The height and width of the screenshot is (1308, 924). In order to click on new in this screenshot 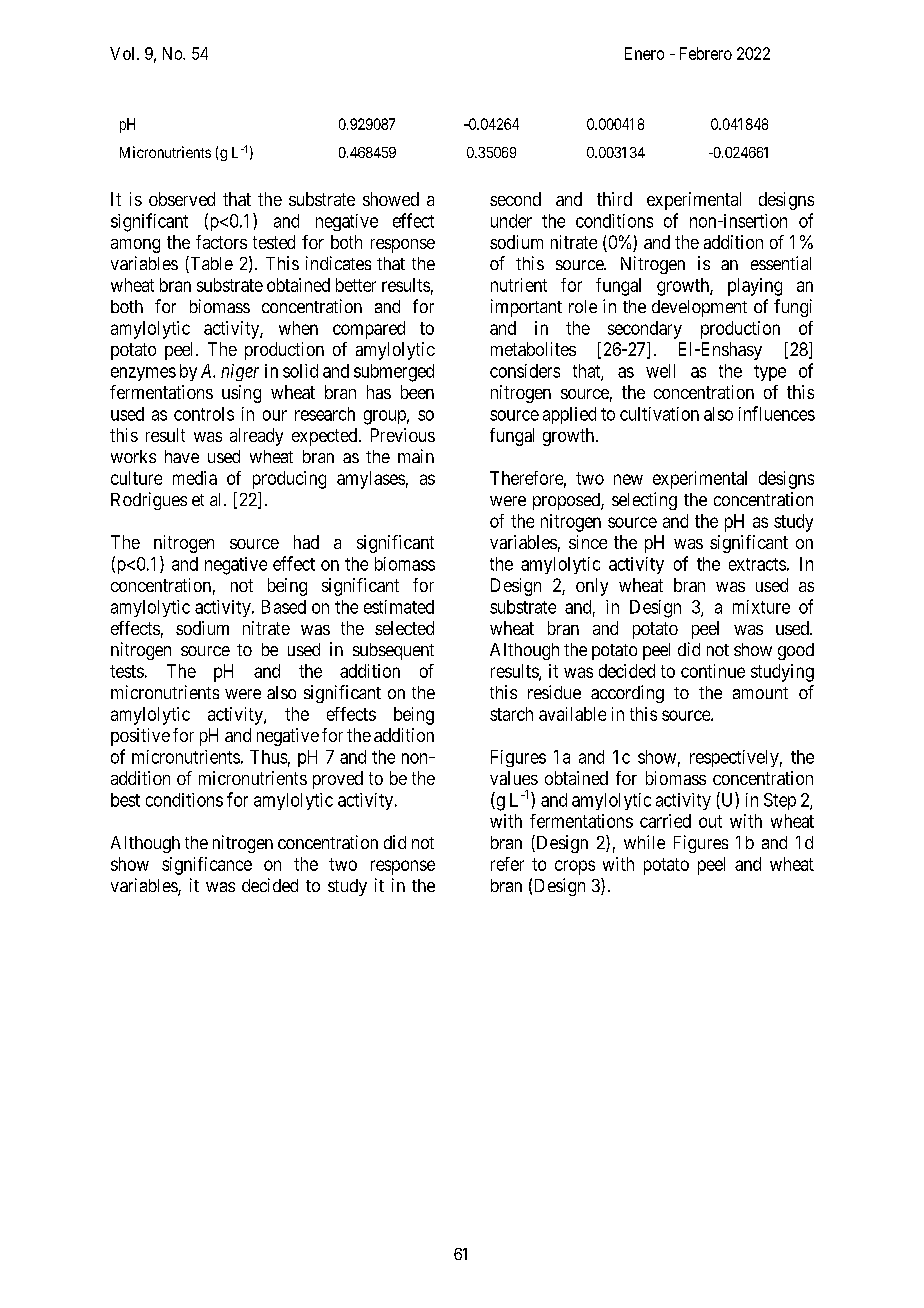, I will do `click(628, 479)`.
